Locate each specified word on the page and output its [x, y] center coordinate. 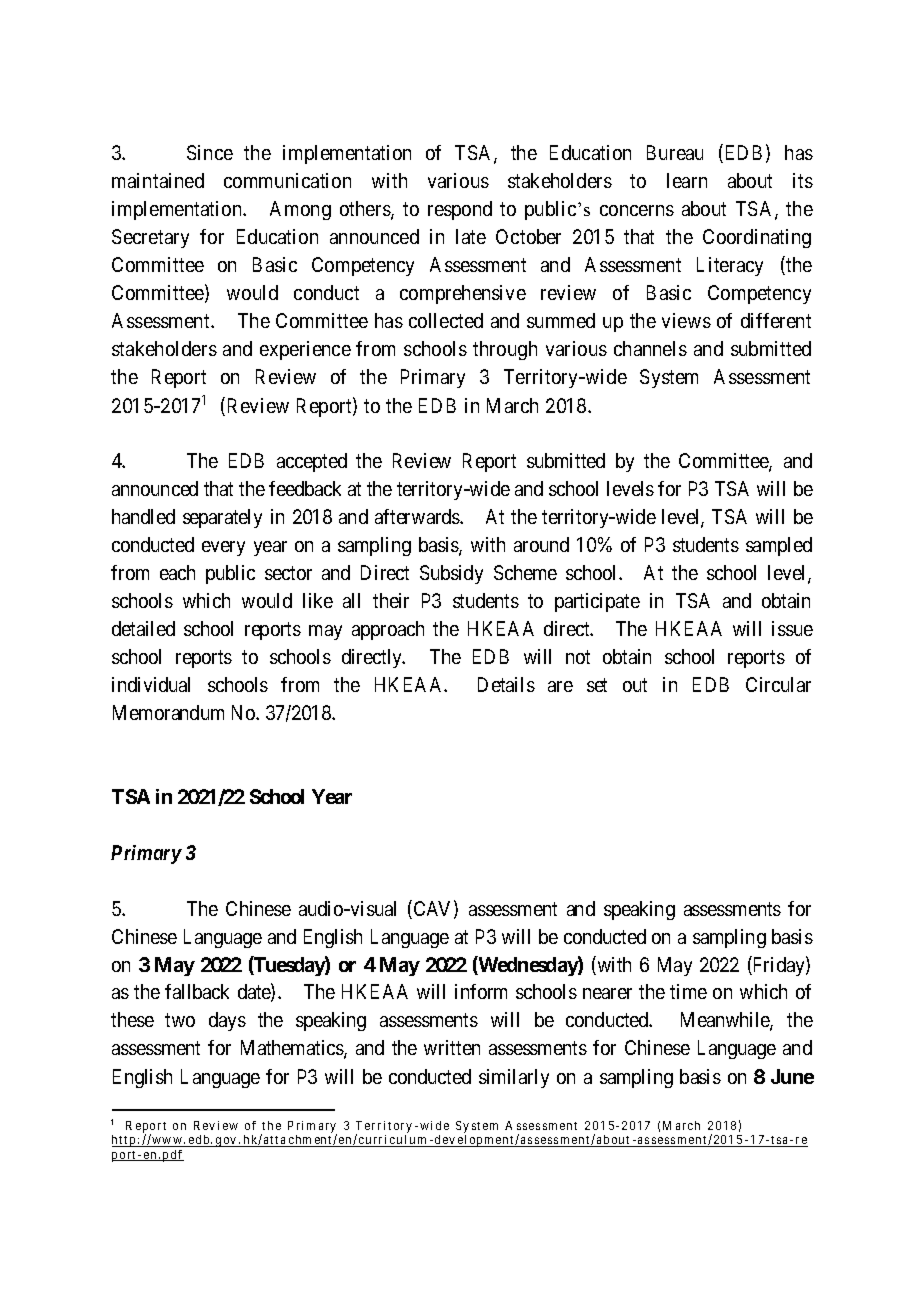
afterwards [418, 516]
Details [506, 684]
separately [222, 518]
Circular [778, 684]
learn [687, 180]
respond [460, 210]
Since [210, 152]
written [452, 1047]
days [227, 1021]
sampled [779, 546]
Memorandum [168, 712]
